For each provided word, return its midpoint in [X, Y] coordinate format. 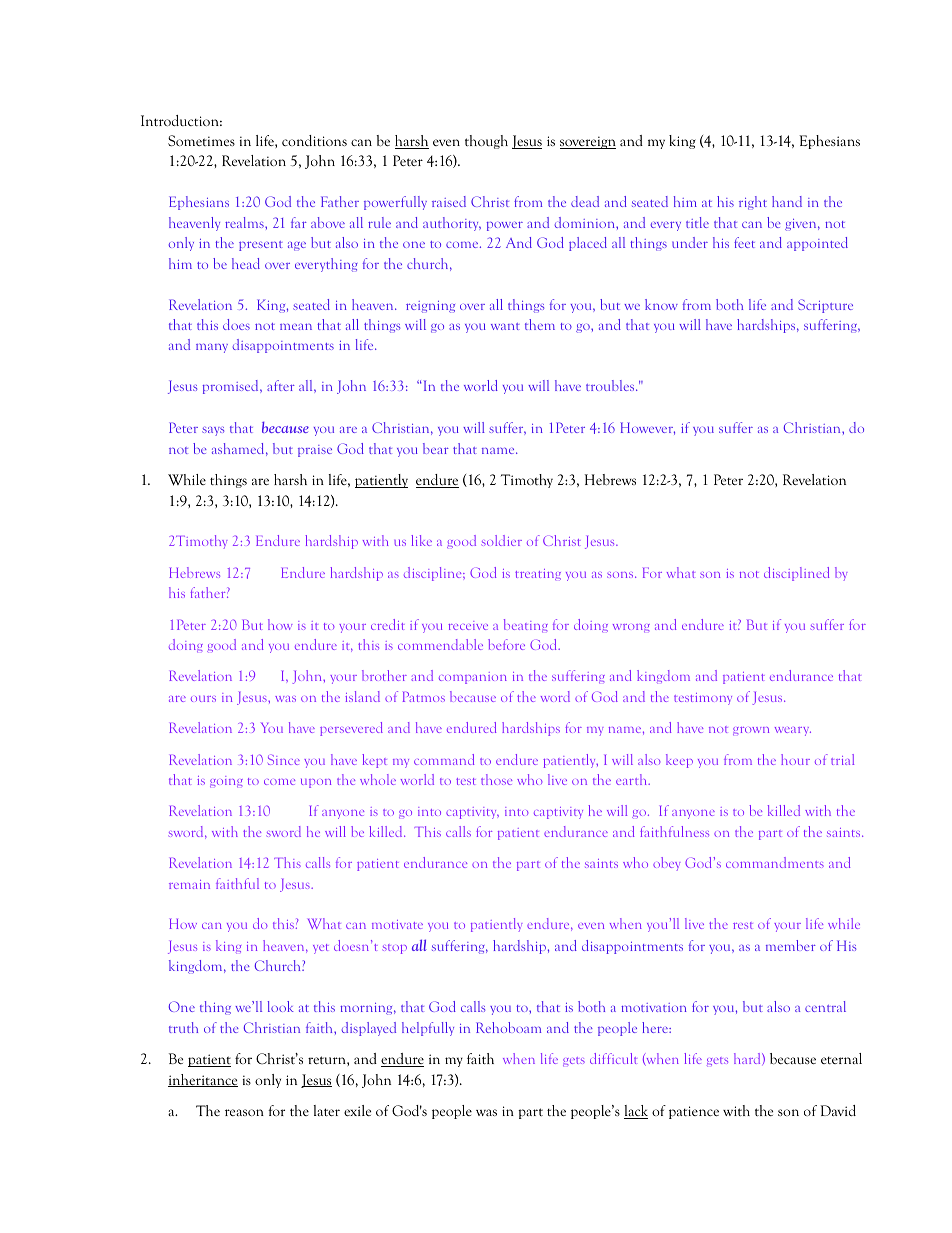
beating [526, 625]
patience [694, 1112]
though [486, 142]
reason [244, 1112]
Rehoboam [508, 1027]
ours [203, 699]
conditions [314, 140]
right [753, 203]
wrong [631, 628]
